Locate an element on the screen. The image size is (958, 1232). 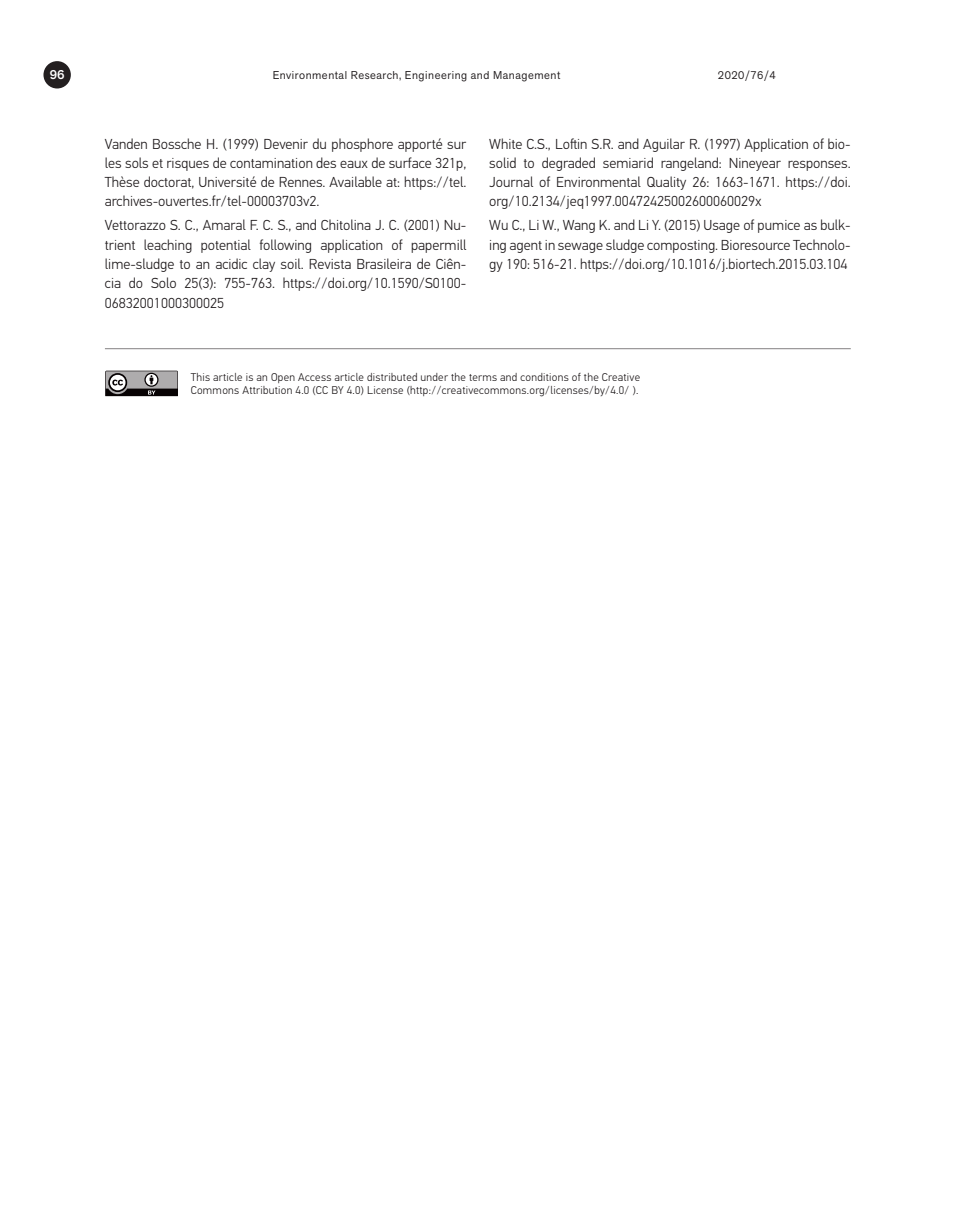
Journal is located at coordinates (511, 181).
